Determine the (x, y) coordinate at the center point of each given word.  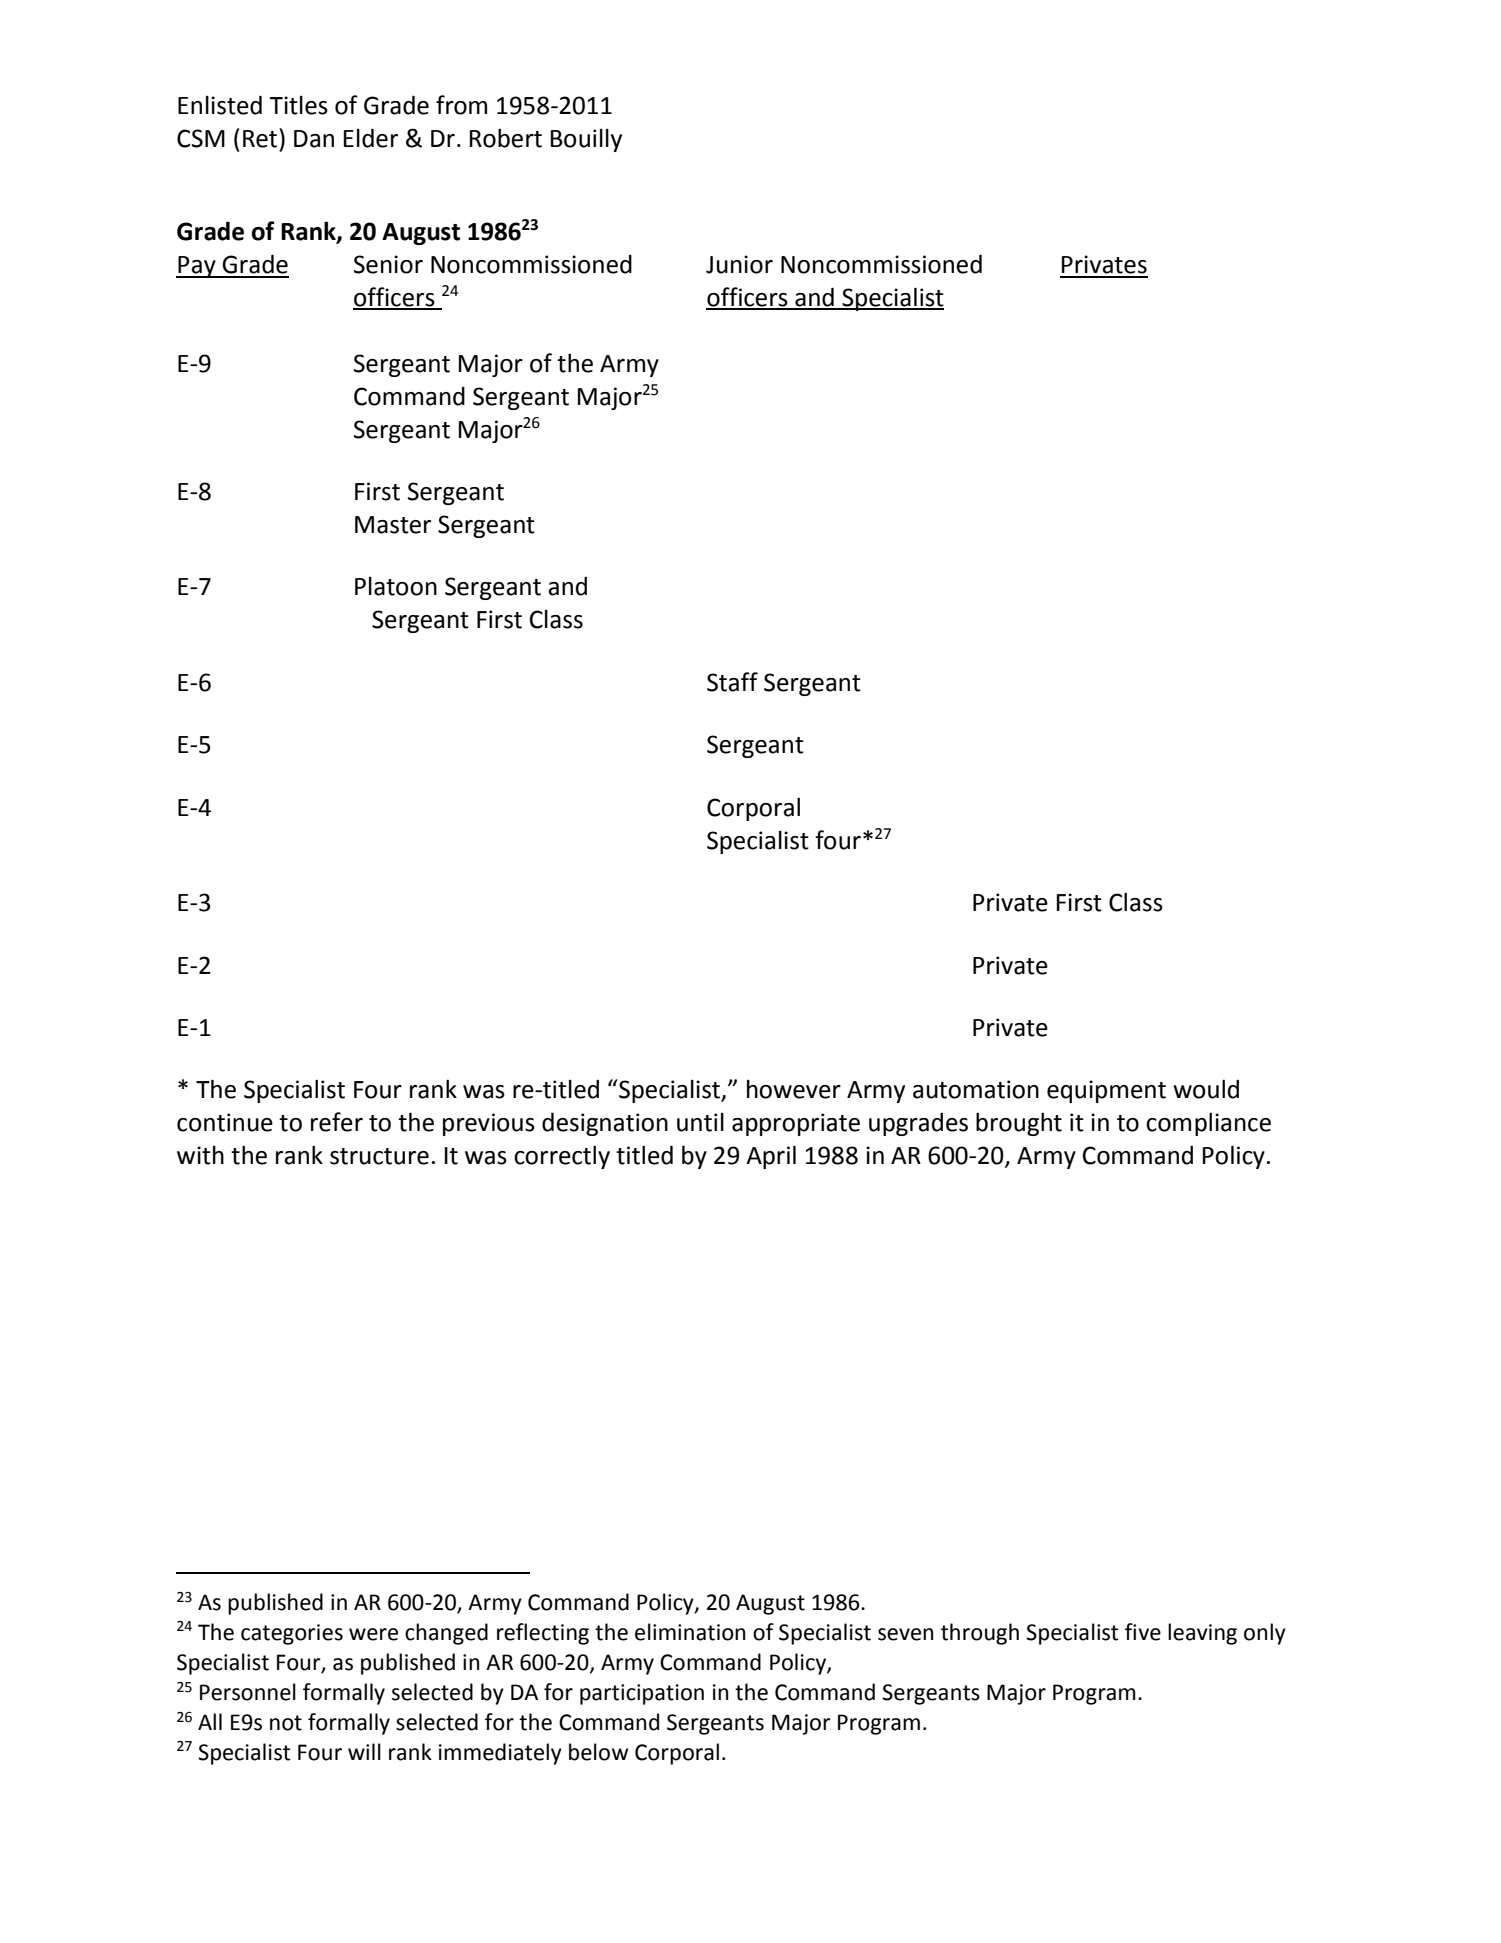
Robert (506, 138)
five (1143, 1632)
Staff (732, 682)
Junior (739, 264)
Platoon (396, 586)
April (771, 1157)
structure (379, 1156)
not (286, 1723)
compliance (1208, 1124)
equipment (1106, 1091)
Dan (314, 139)
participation (642, 1694)
